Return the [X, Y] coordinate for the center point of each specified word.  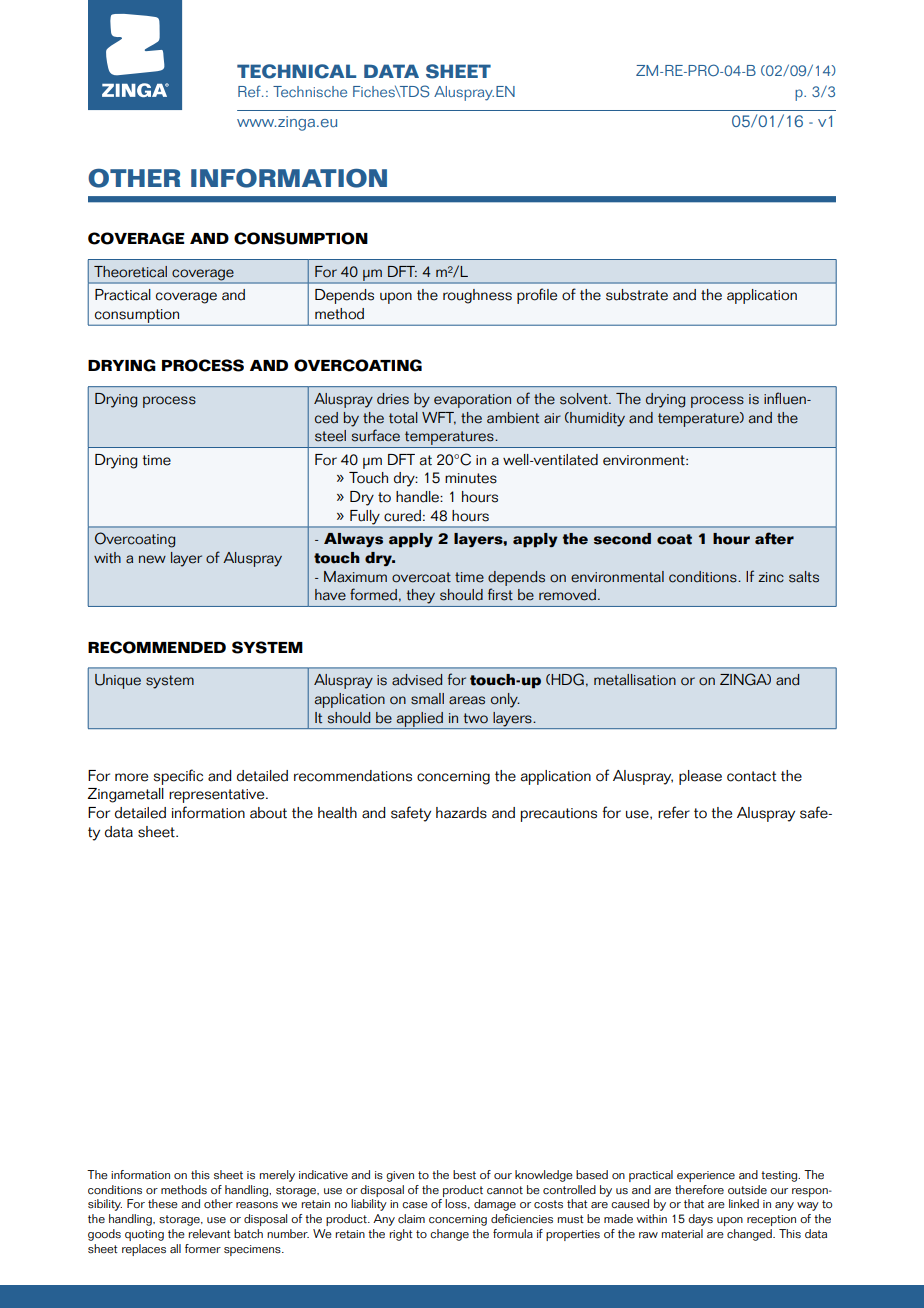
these [163, 1204]
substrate [637, 295]
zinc [771, 577]
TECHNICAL [296, 71]
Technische [310, 91]
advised [417, 680]
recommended [157, 647]
